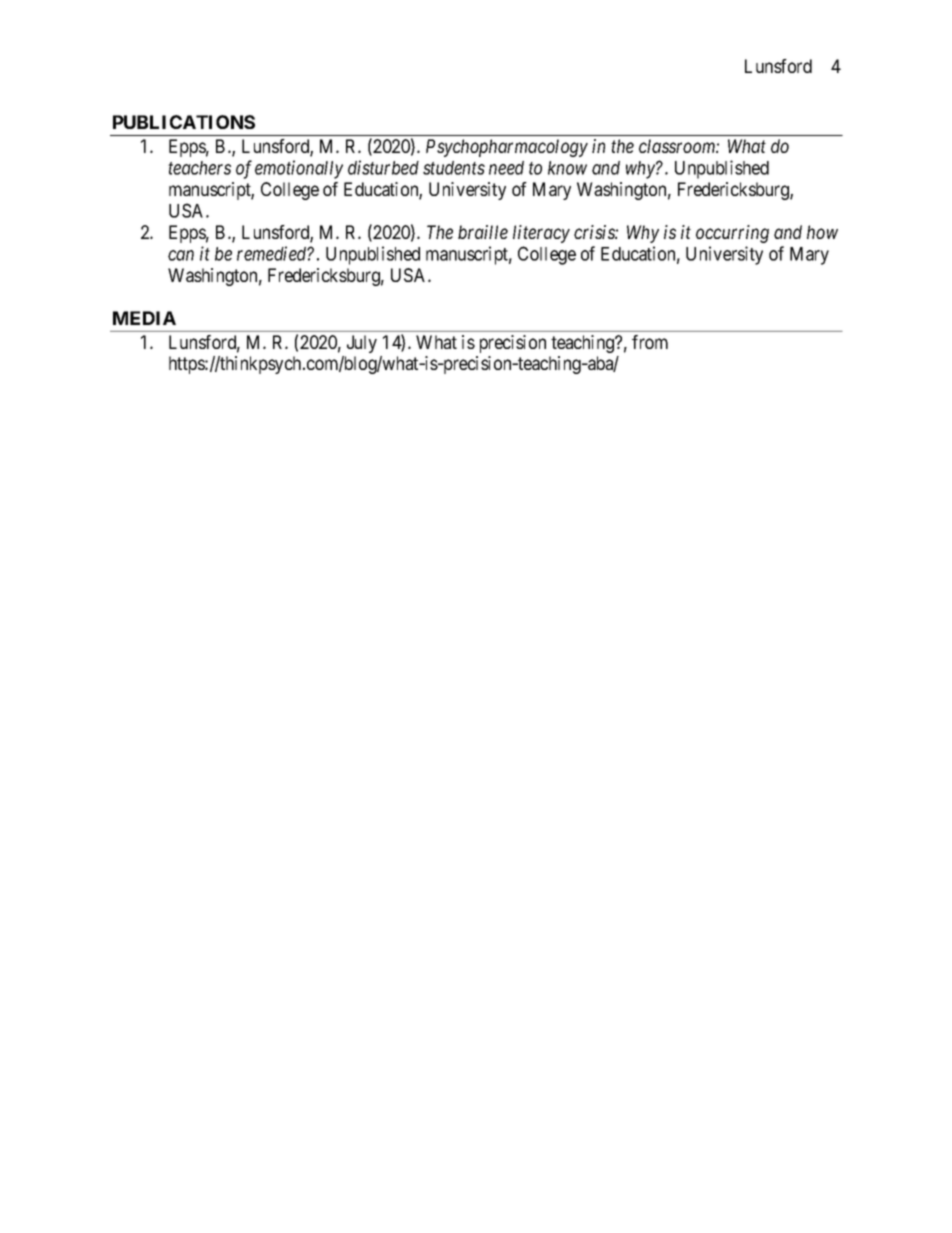 The image size is (952, 1233). What do you see at coordinates (184, 122) in the image?
I see `PUBLICATIONS` at bounding box center [184, 122].
